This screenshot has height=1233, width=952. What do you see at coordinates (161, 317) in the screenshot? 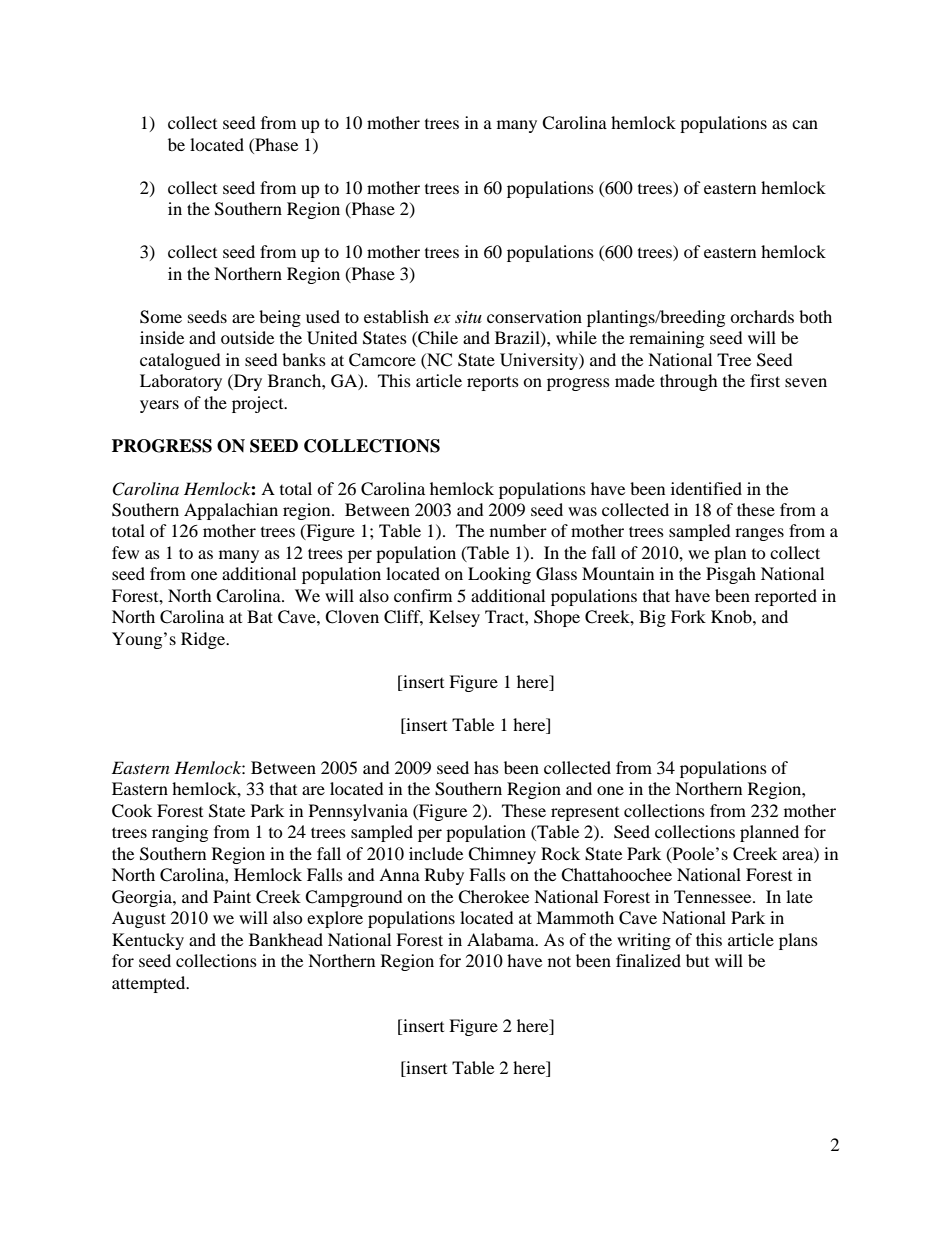
I see `Some` at bounding box center [161, 317].
